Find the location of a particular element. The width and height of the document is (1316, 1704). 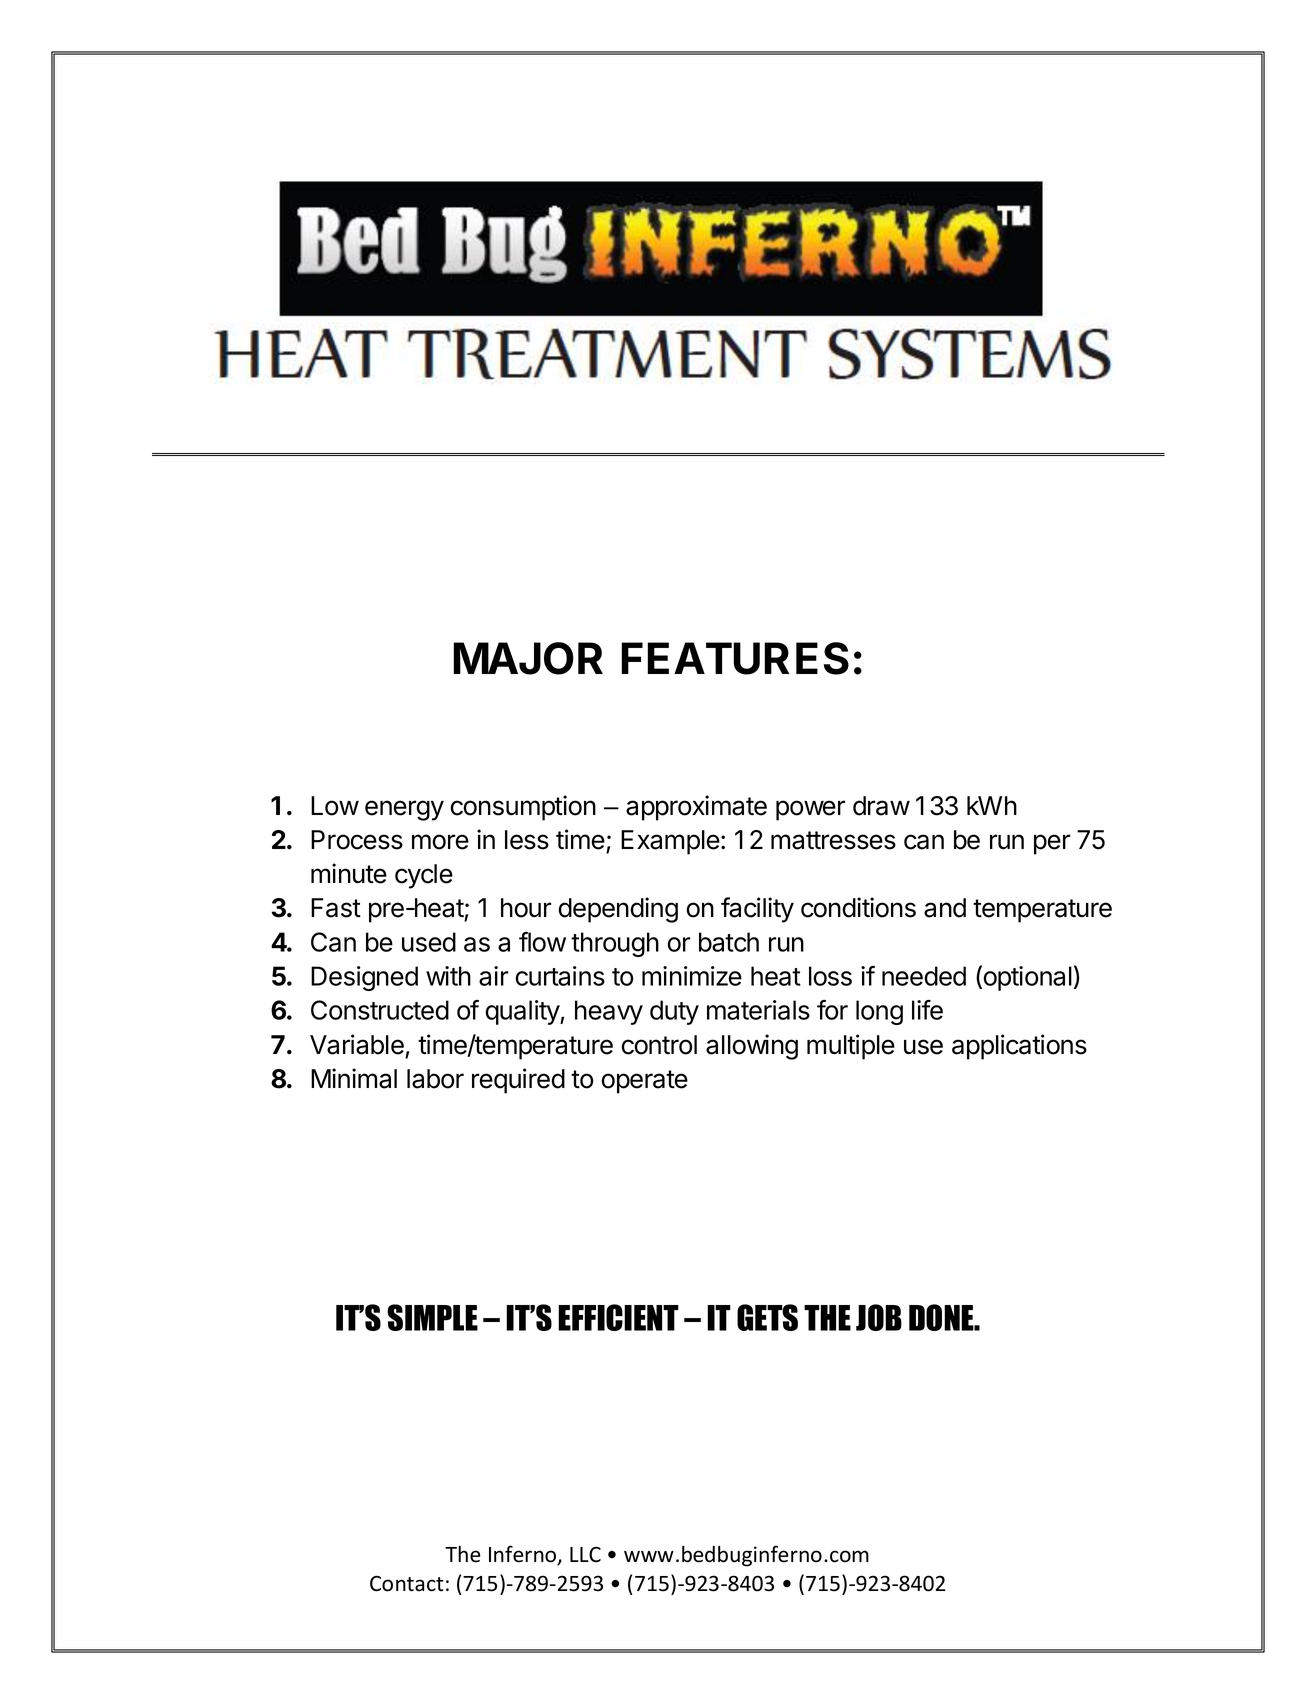

minimize is located at coordinates (692, 976).
